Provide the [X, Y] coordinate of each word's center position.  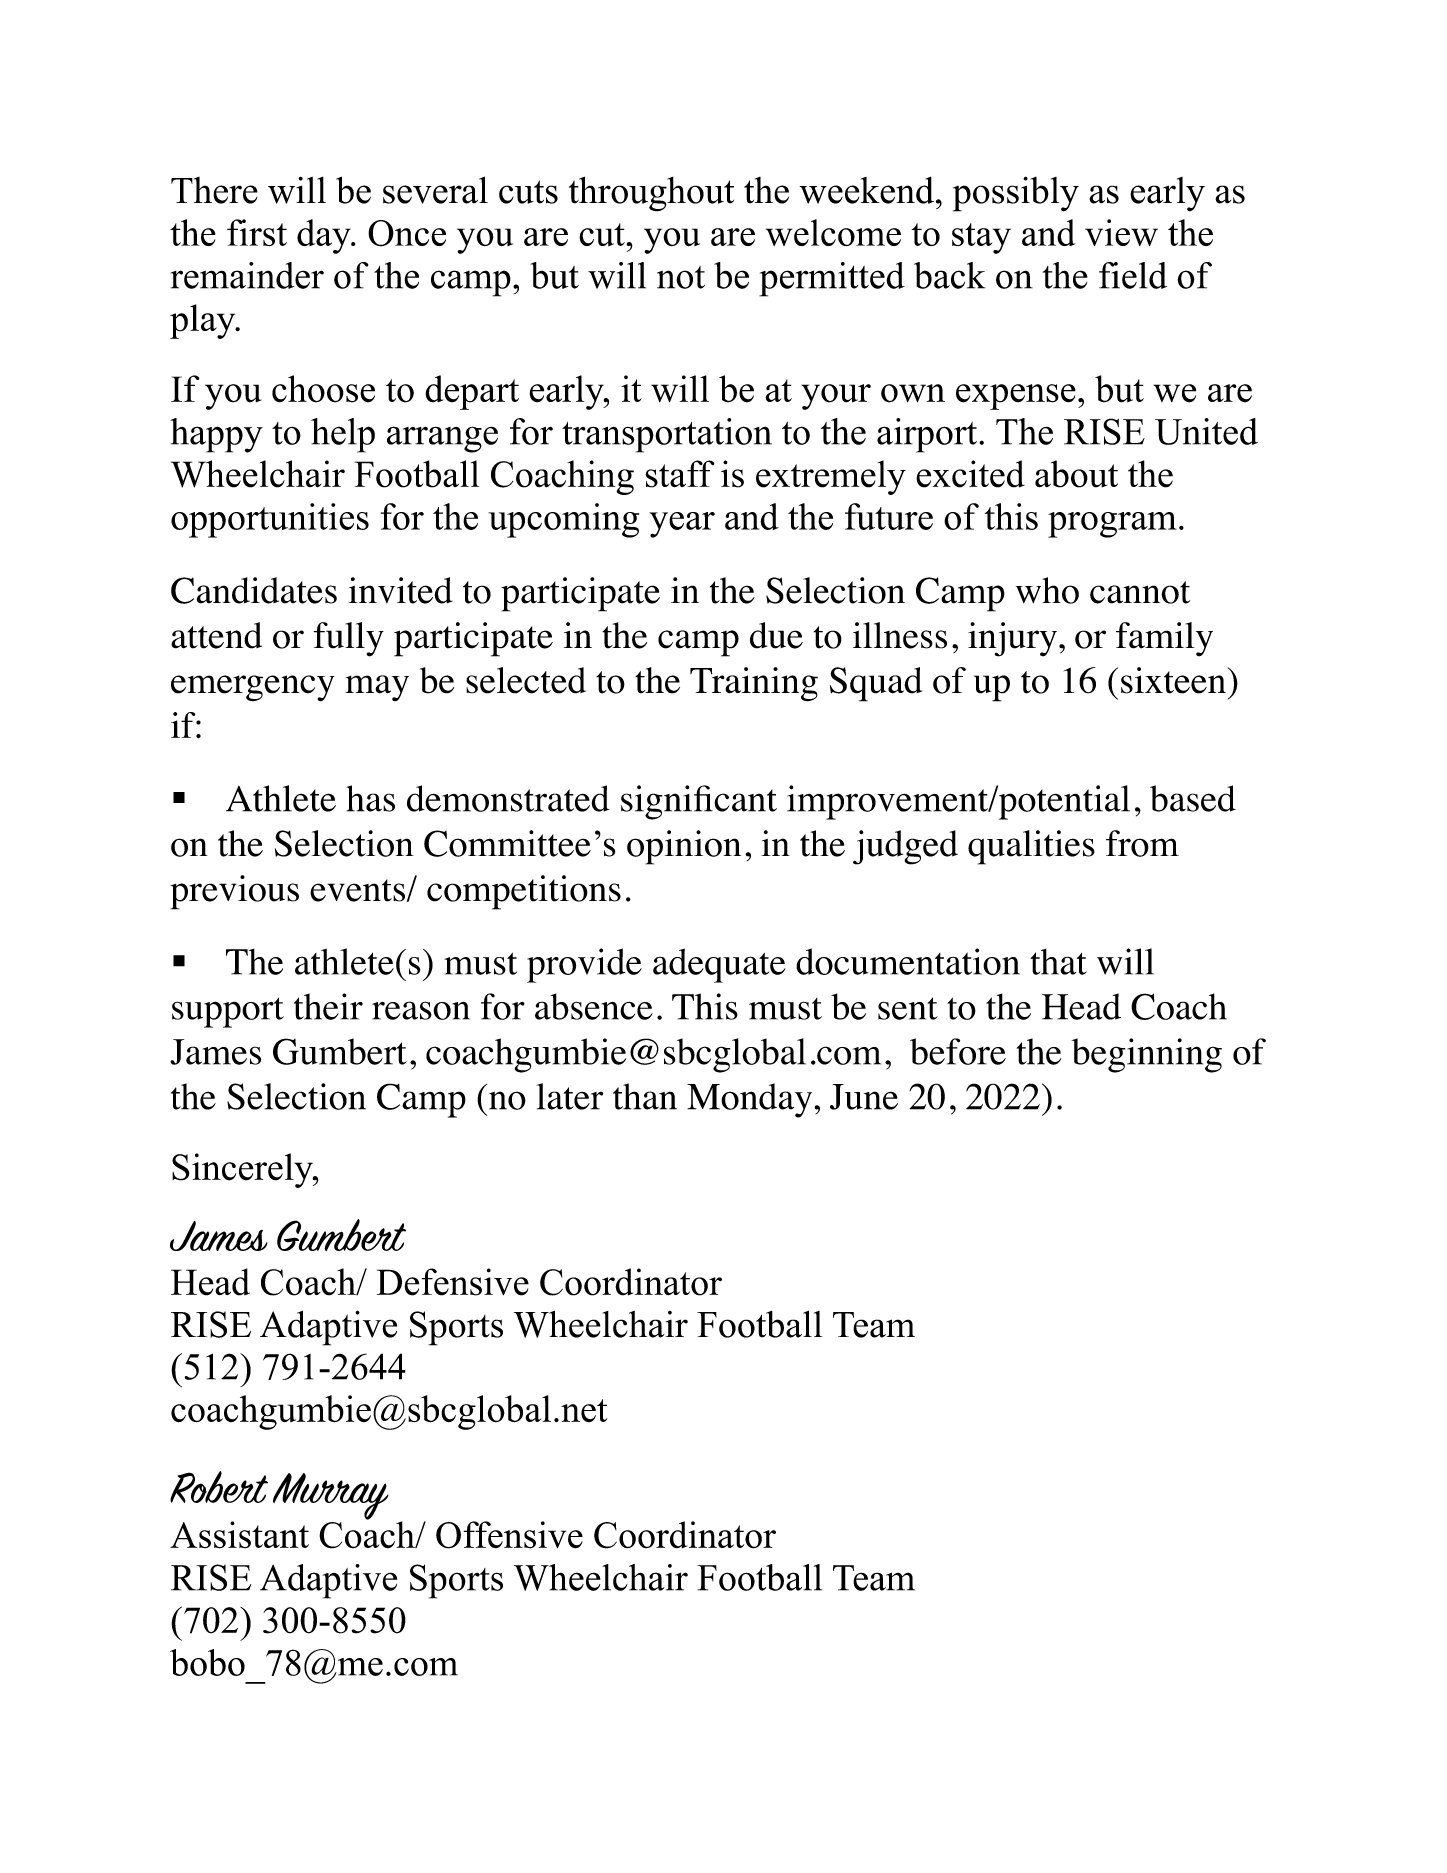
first [257, 232]
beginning [1147, 1055]
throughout [651, 194]
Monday [751, 1100]
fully [348, 639]
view [1121, 232]
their [328, 1006]
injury [1012, 639]
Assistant [239, 1535]
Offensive [509, 1535]
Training [754, 684]
